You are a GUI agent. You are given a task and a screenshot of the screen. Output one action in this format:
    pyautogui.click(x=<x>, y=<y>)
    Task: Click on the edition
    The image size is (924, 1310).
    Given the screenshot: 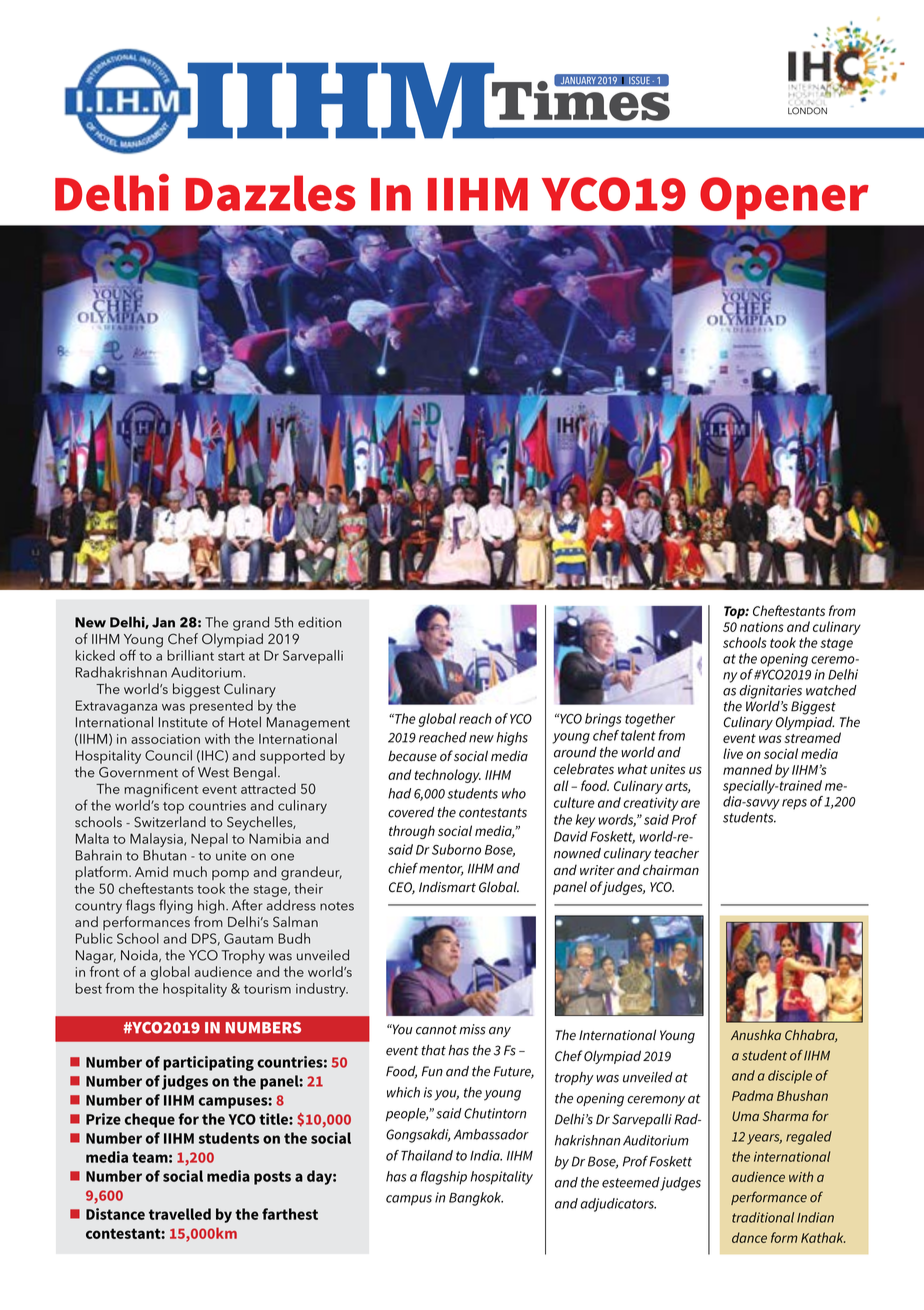 What is the action you would take?
    pyautogui.click(x=319, y=622)
